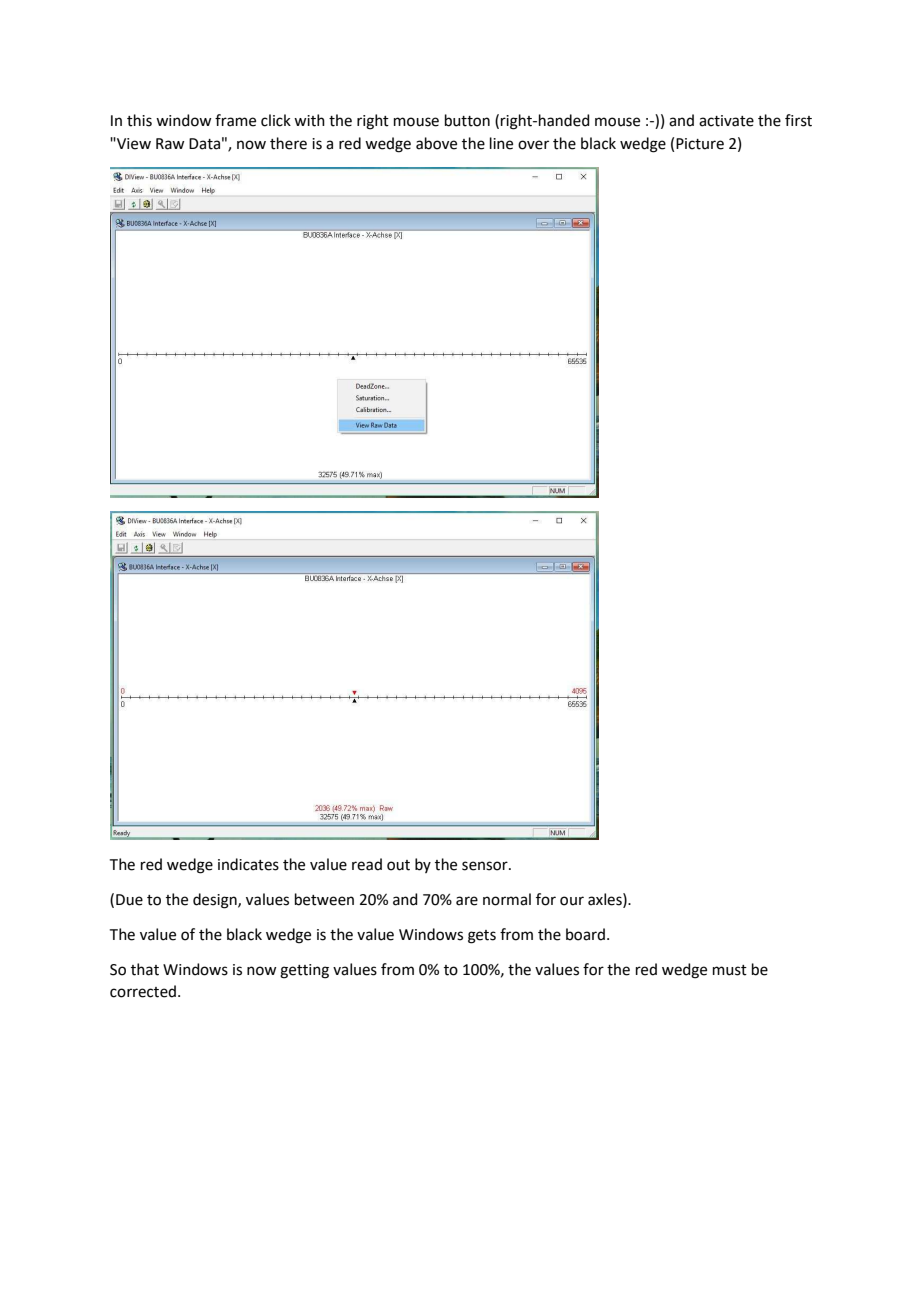 The height and width of the document is (1308, 924). What do you see at coordinates (170, 144) in the document?
I see `Raw` at bounding box center [170, 144].
